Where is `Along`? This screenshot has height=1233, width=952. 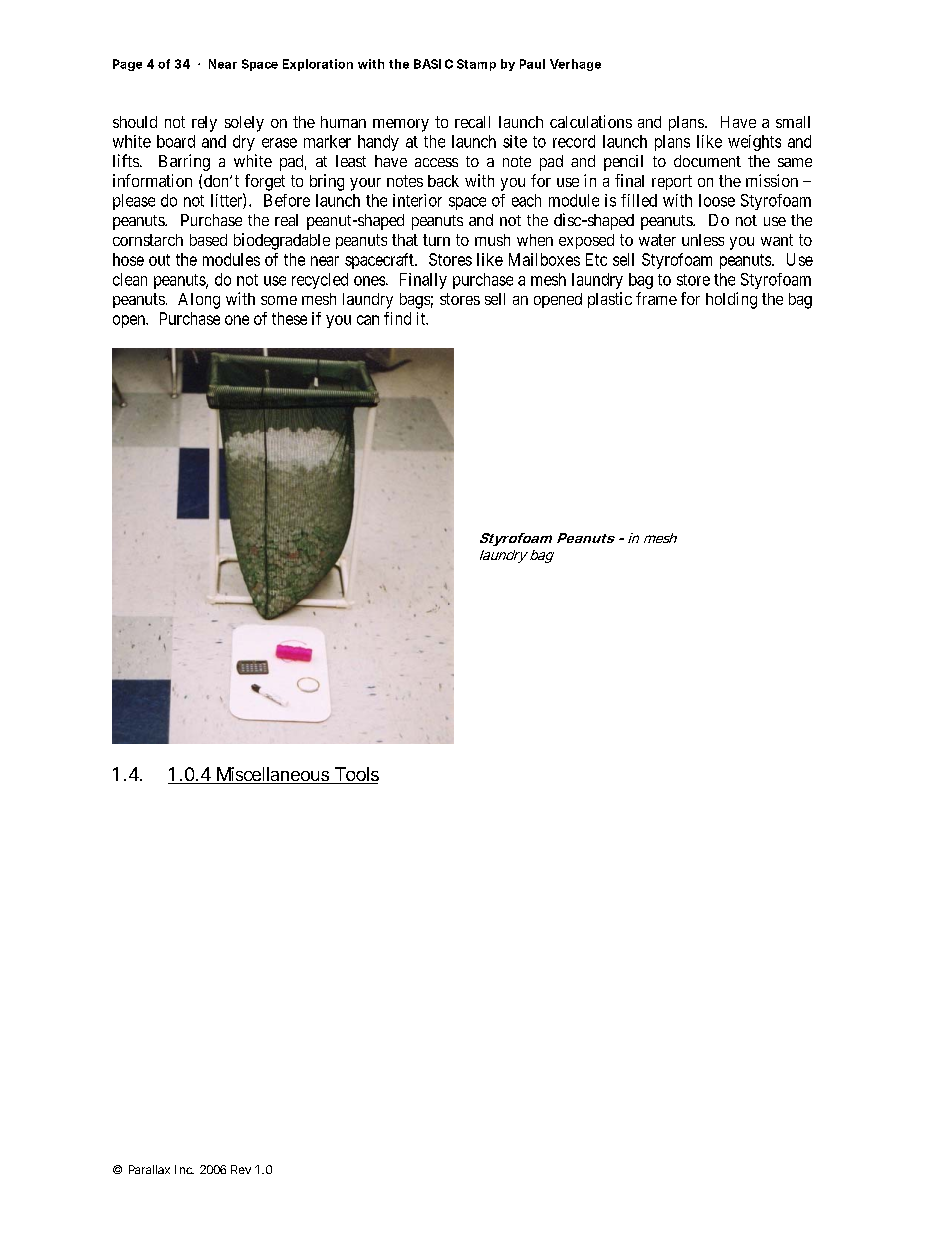 Along is located at coordinates (199, 301).
